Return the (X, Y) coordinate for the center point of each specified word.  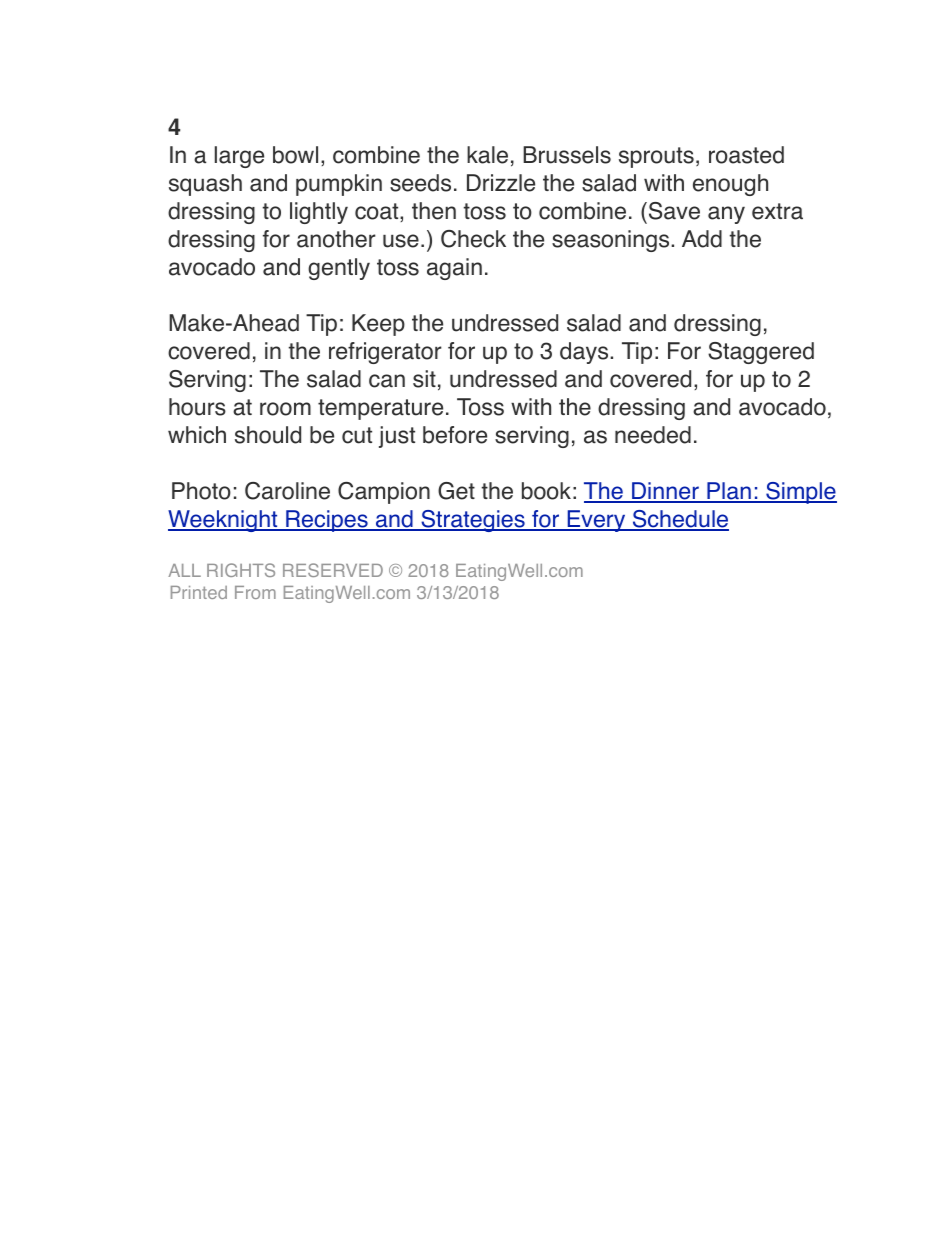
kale (487, 155)
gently (339, 269)
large (239, 157)
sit (424, 379)
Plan (729, 492)
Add (702, 239)
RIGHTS (241, 570)
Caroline (287, 491)
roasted (746, 155)
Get (456, 491)
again (454, 269)
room (285, 409)
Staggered (761, 353)
